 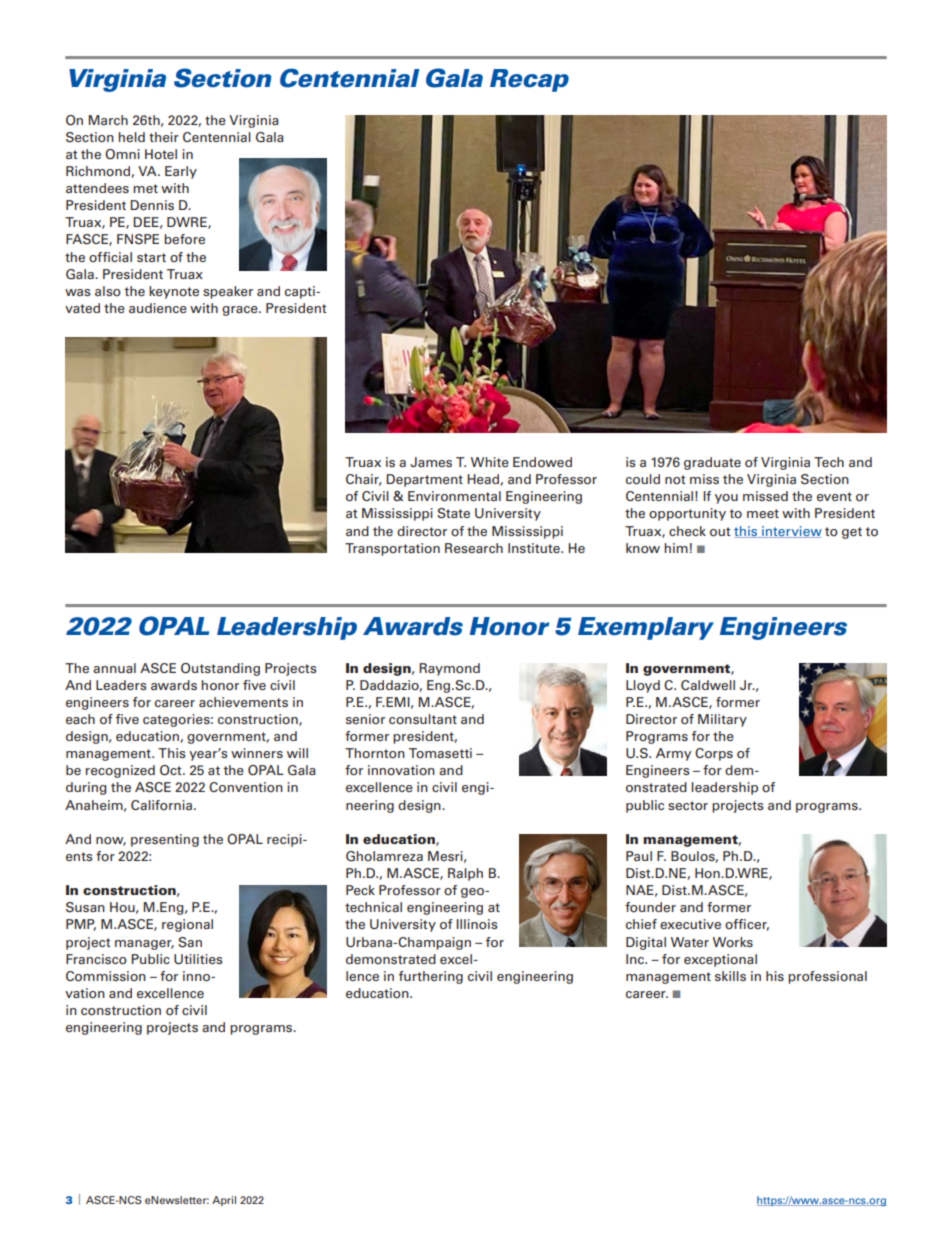 I want to click on graduate, so click(x=712, y=463).
